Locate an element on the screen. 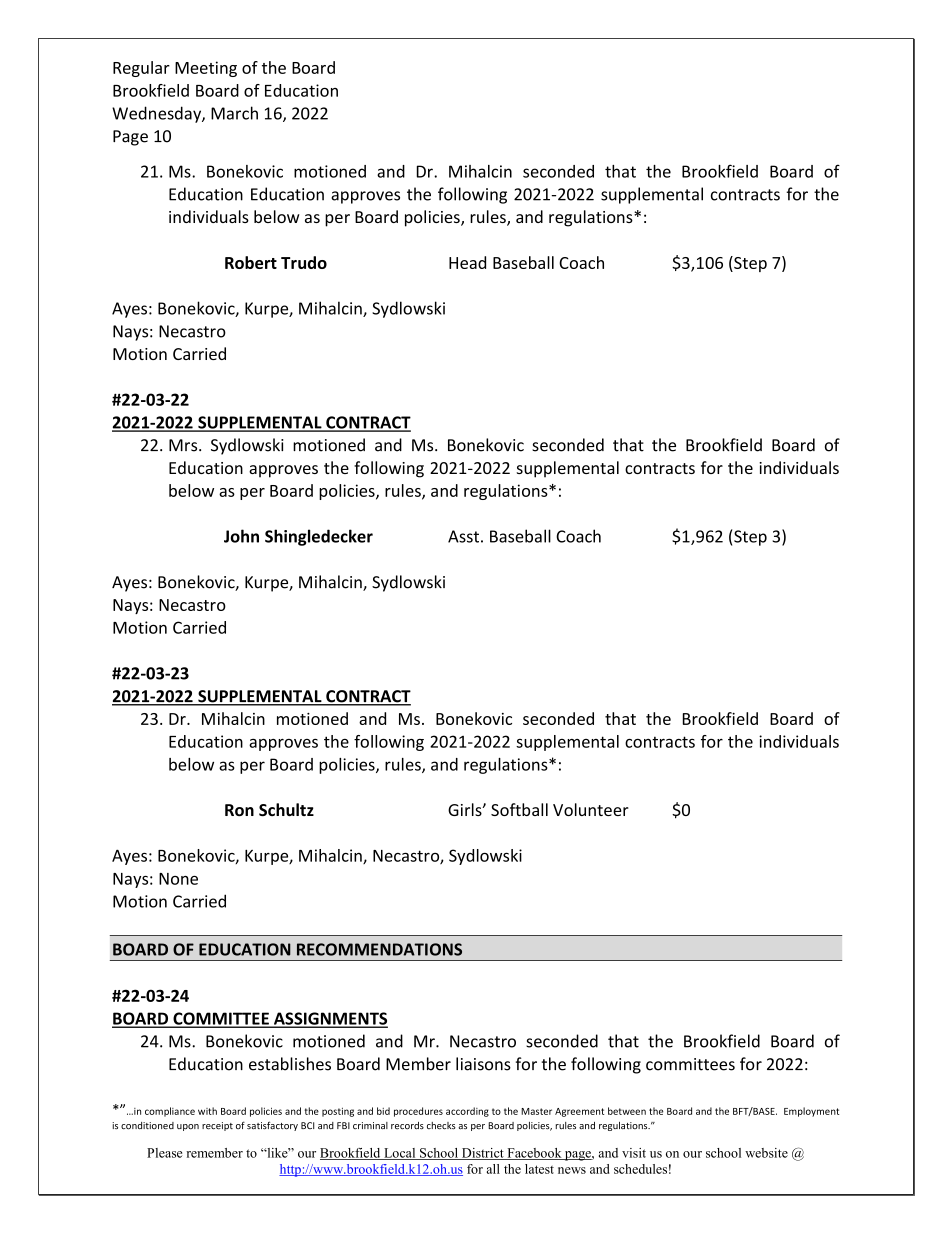 Image resolution: width=952 pixels, height=1233 pixels. Mrs is located at coordinates (184, 445).
